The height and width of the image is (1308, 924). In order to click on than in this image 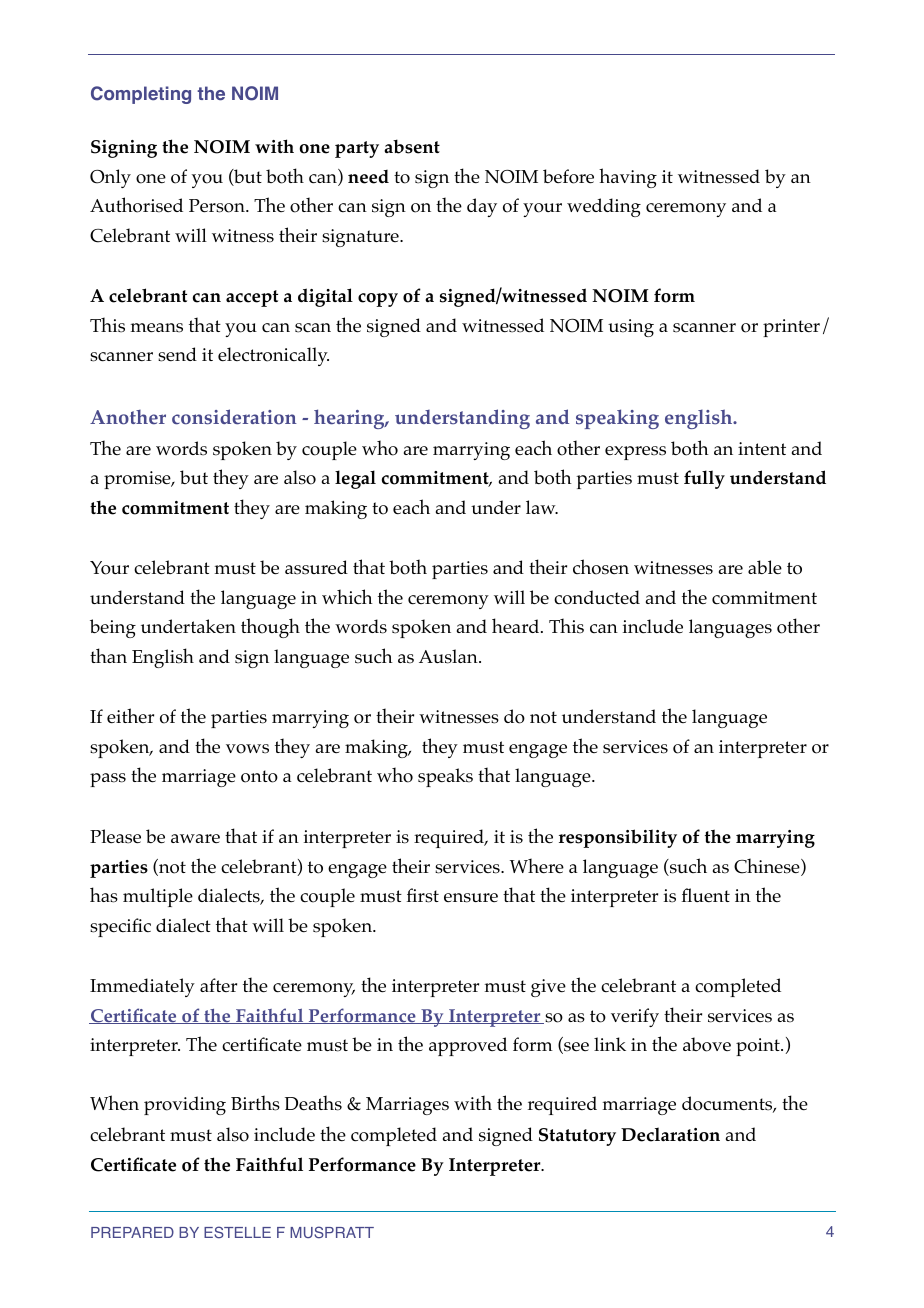, I will do `click(108, 655)`.
